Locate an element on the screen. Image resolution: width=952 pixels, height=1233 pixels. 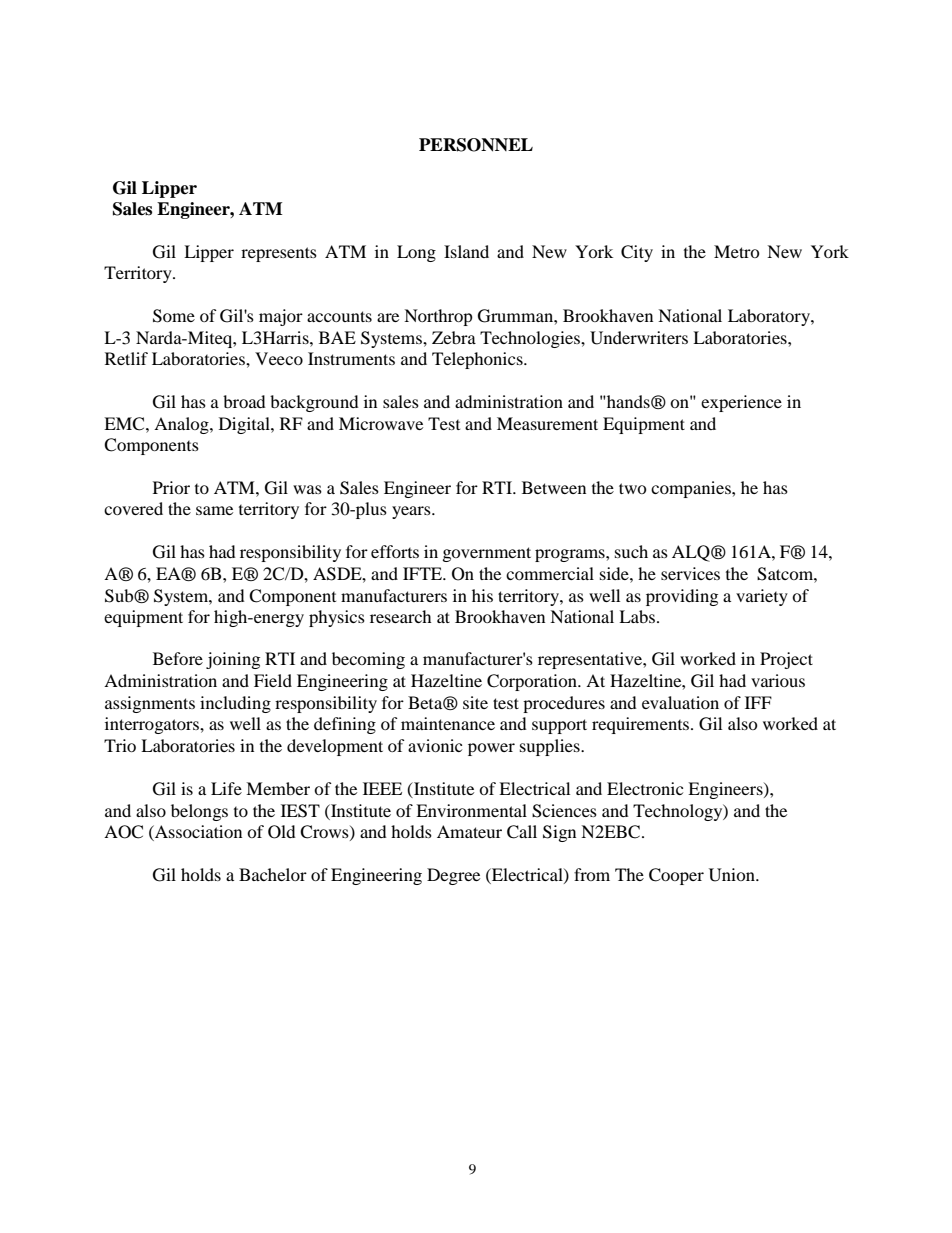
Degree is located at coordinates (453, 876).
